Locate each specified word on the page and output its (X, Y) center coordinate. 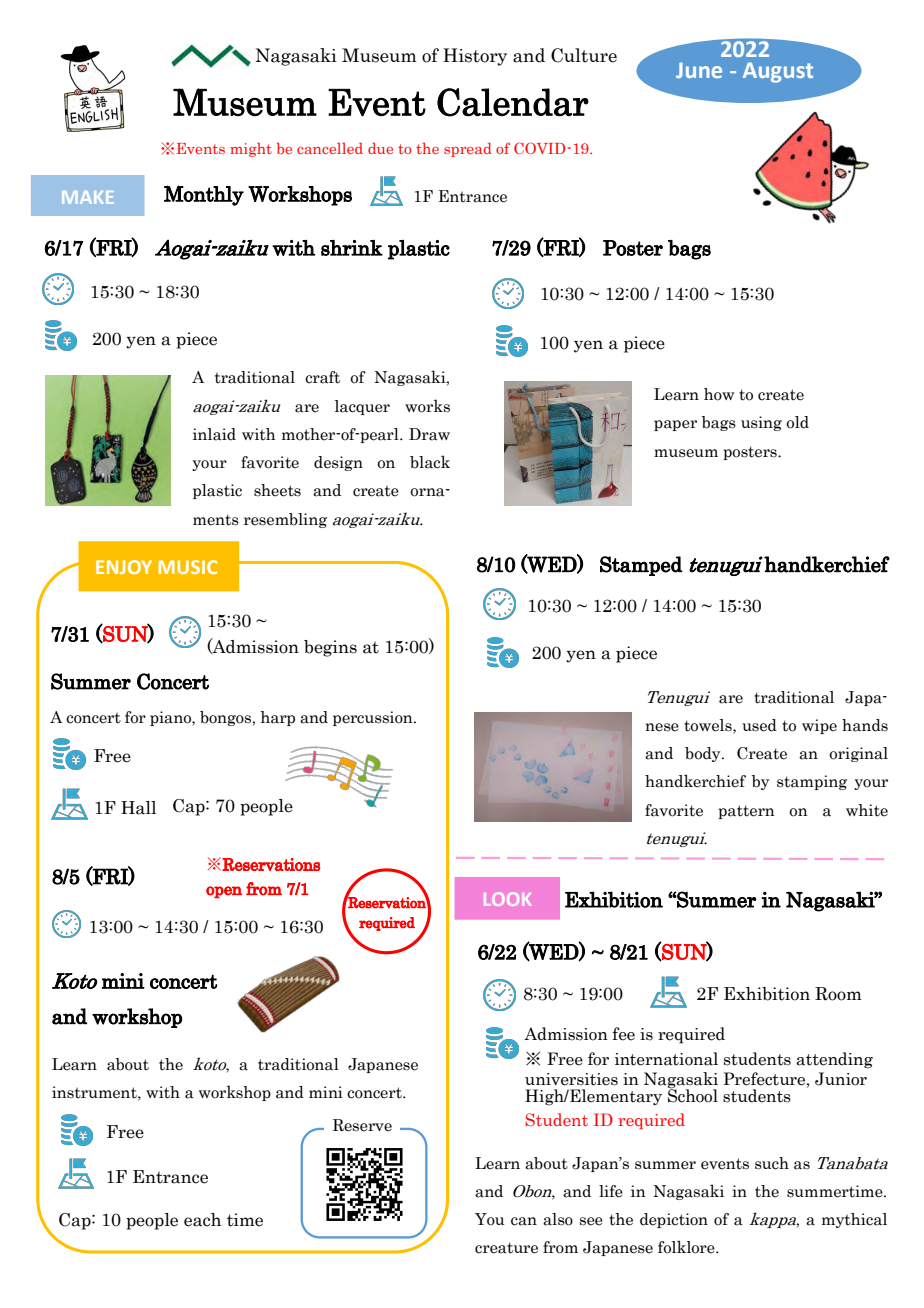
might (251, 149)
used (759, 725)
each (202, 1220)
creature (506, 1248)
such (772, 1163)
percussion (374, 718)
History (475, 57)
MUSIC (187, 567)
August (778, 72)
